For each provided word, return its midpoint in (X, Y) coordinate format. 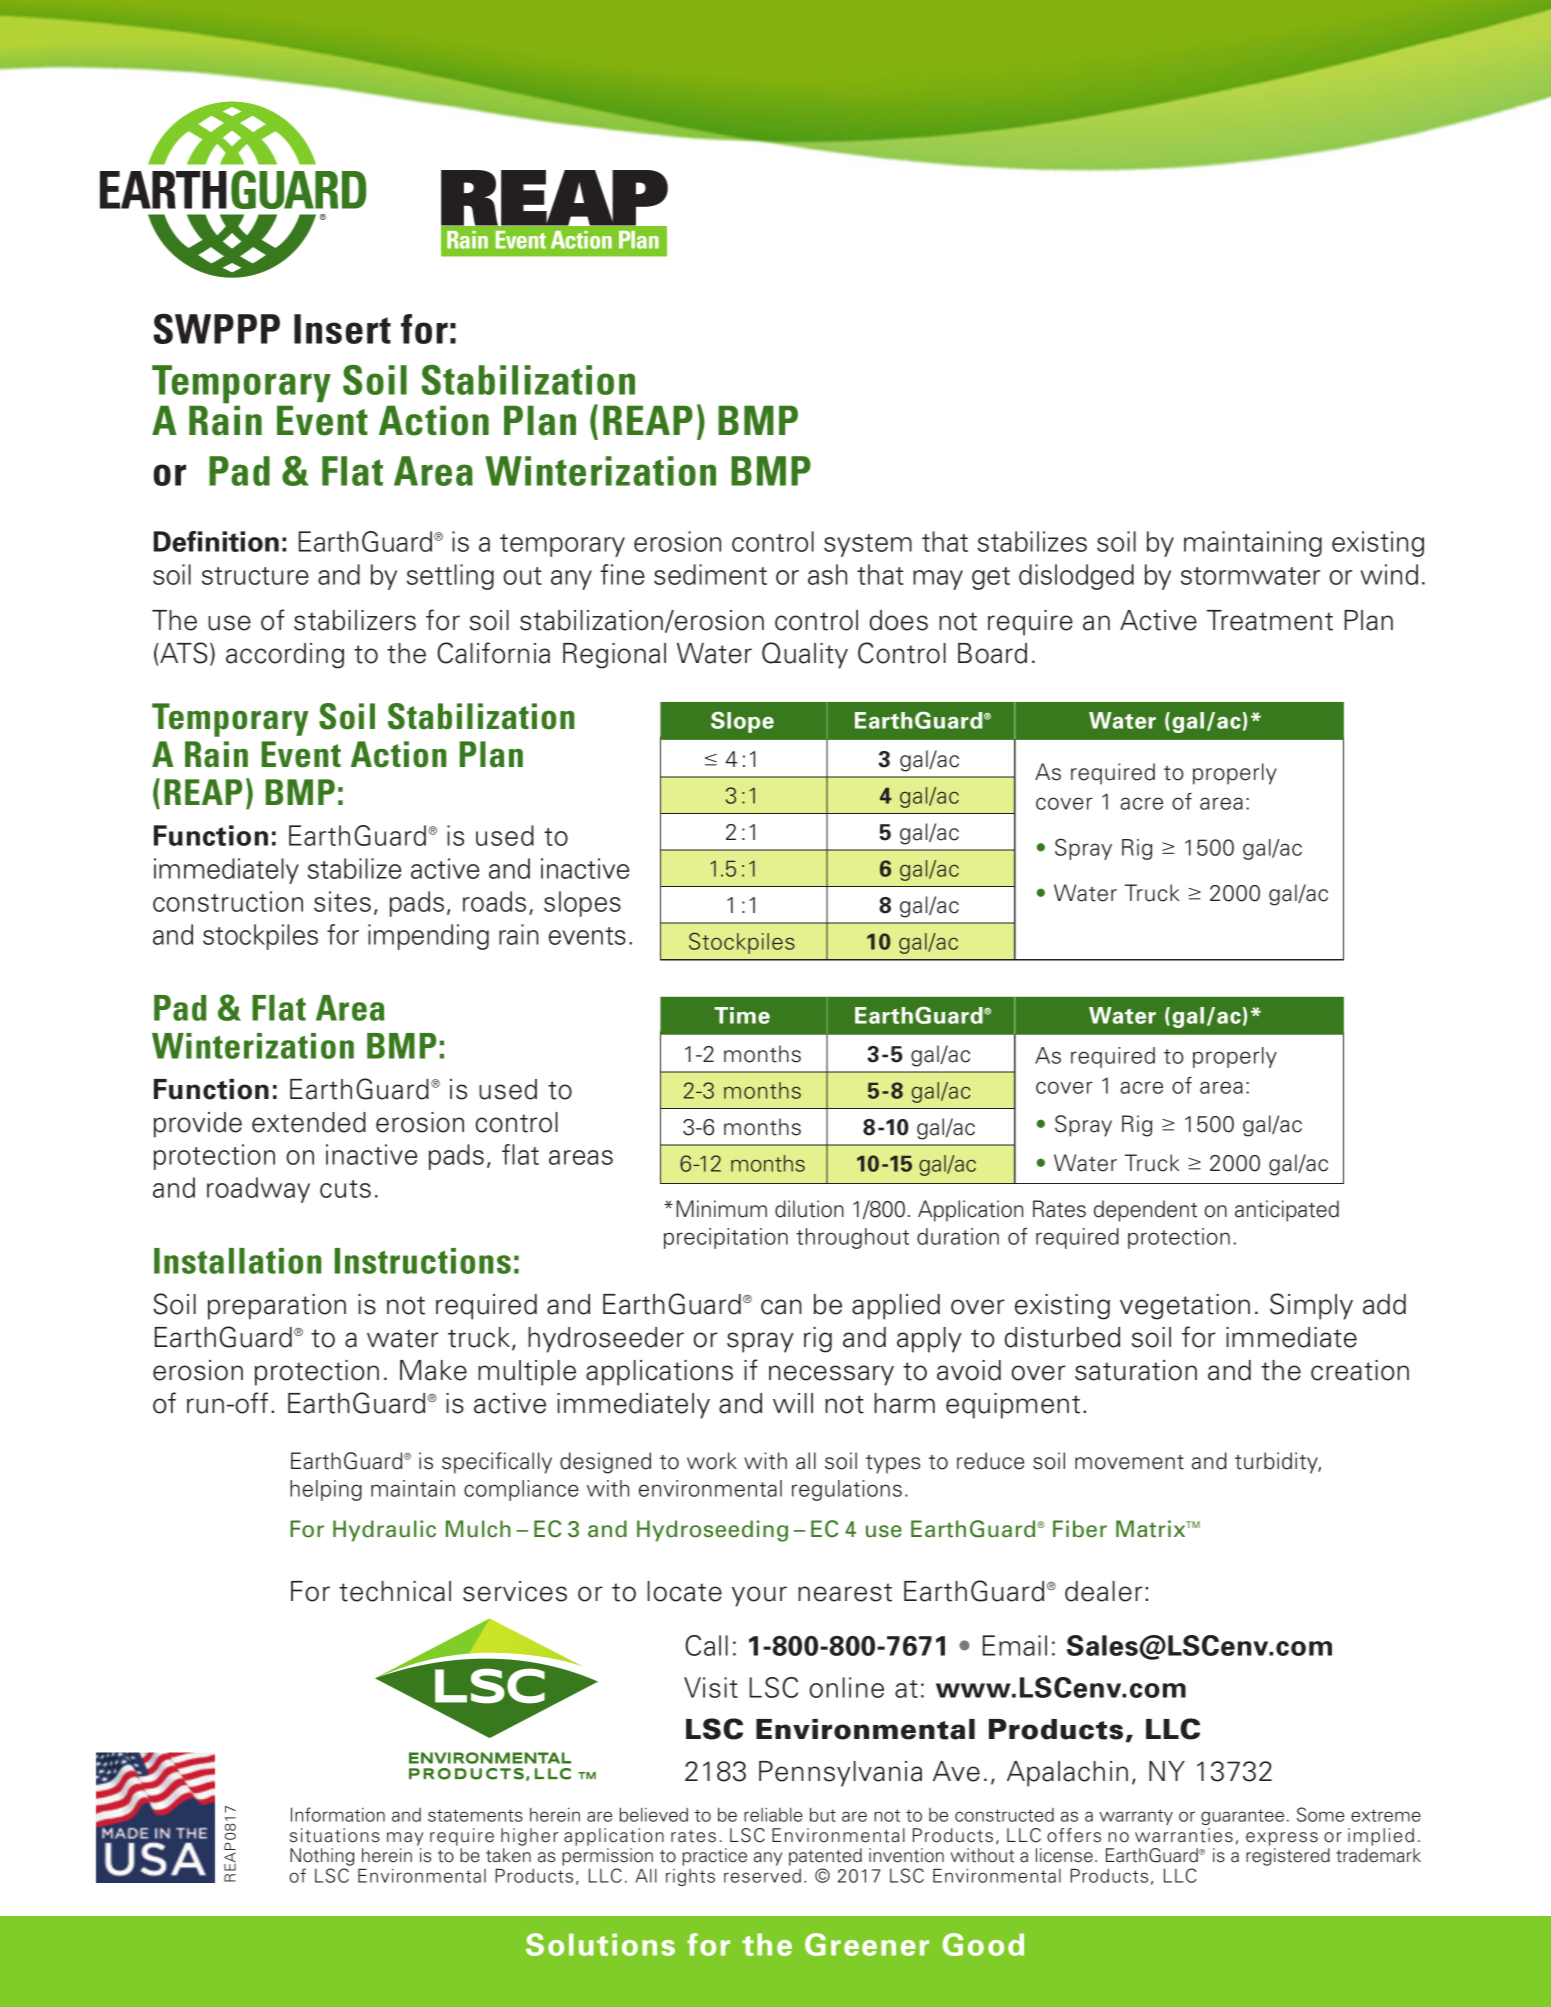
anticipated (1287, 1211)
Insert (342, 329)
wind (1389, 574)
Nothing (322, 1857)
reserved (762, 1876)
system (868, 545)
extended (309, 1122)
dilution (809, 1209)
